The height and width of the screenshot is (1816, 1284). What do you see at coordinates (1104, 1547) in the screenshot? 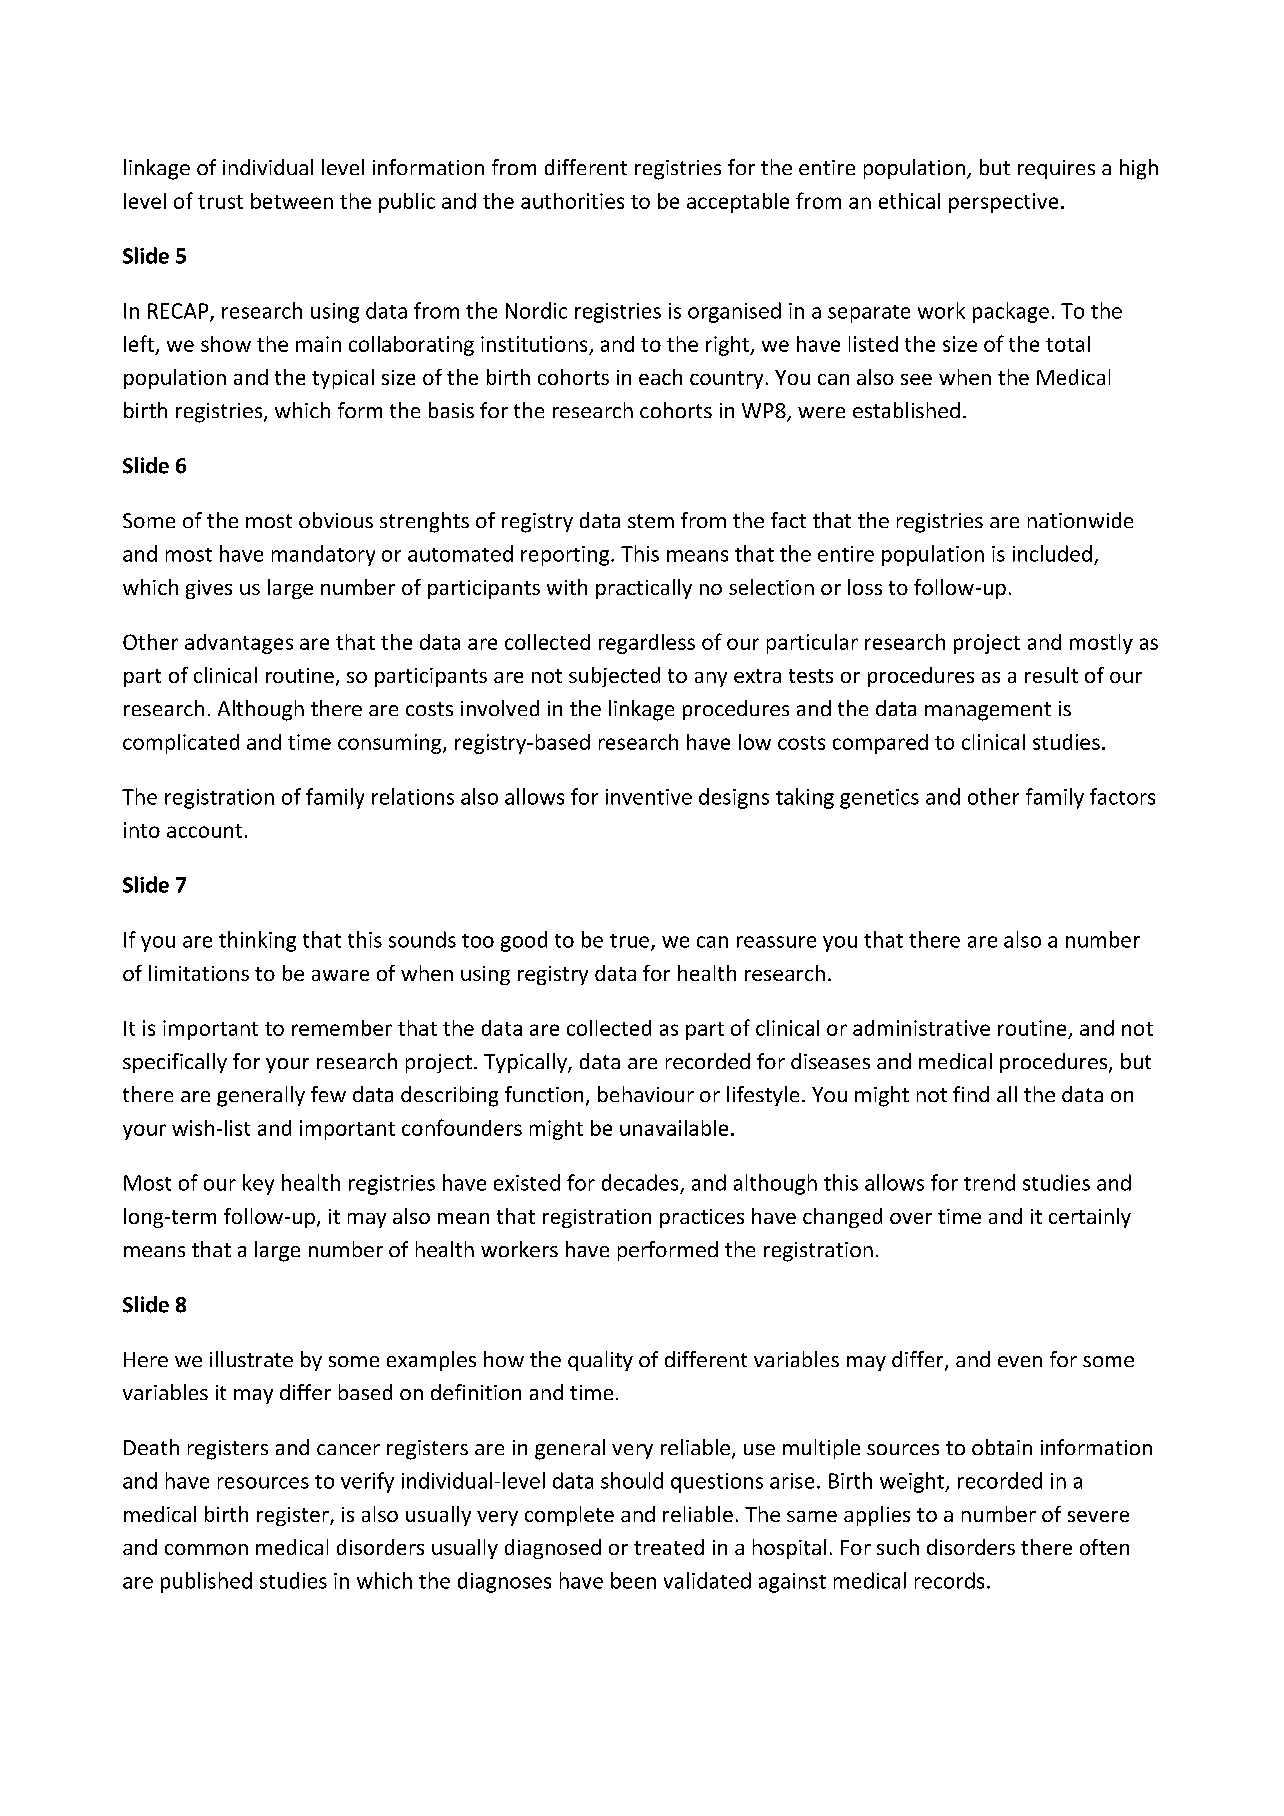
I see `often` at bounding box center [1104, 1547].
